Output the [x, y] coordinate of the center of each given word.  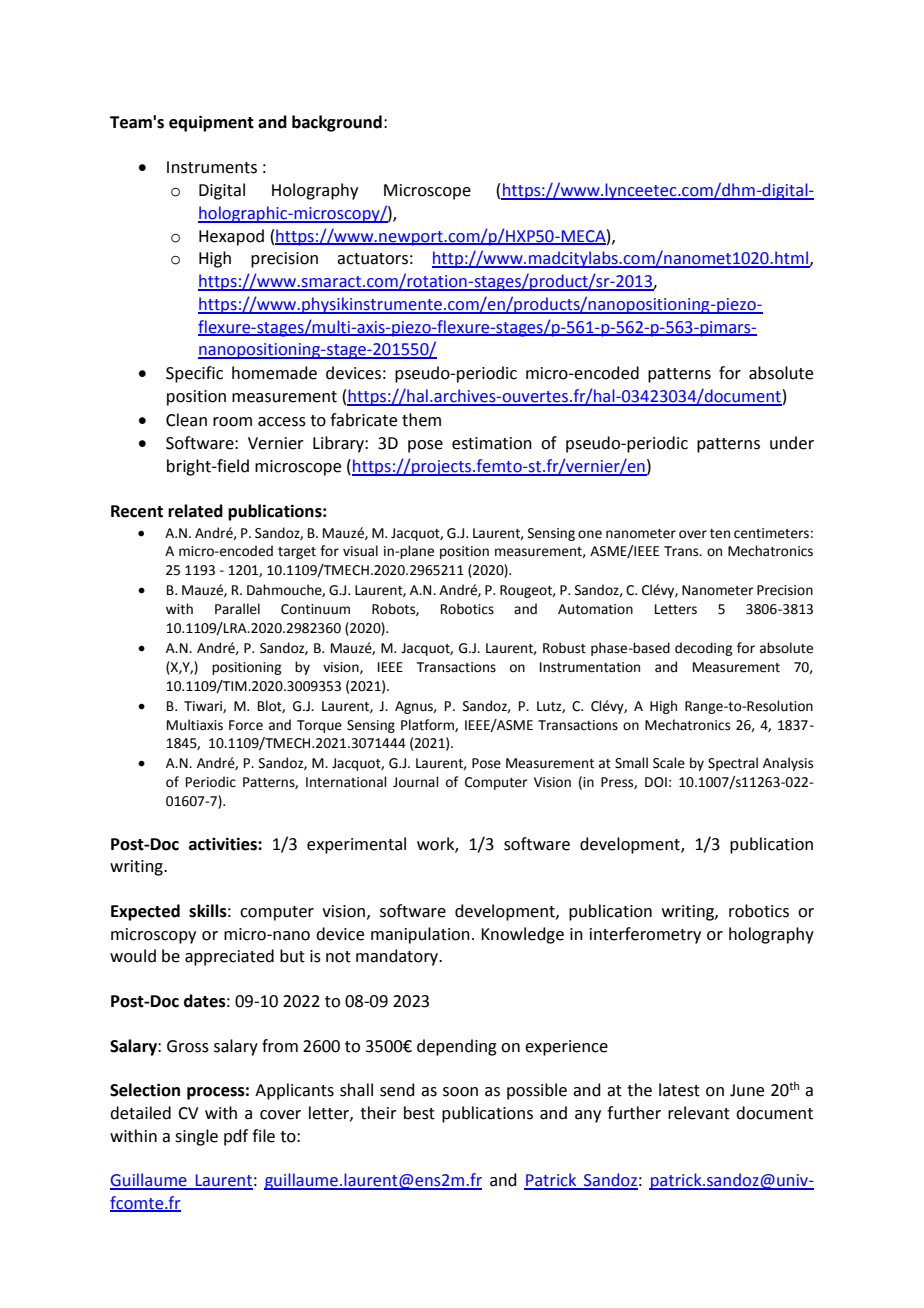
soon [460, 1092]
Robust [564, 648]
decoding [703, 649]
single [196, 1137]
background [337, 123]
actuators [372, 259]
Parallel [237, 609]
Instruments [212, 167]
